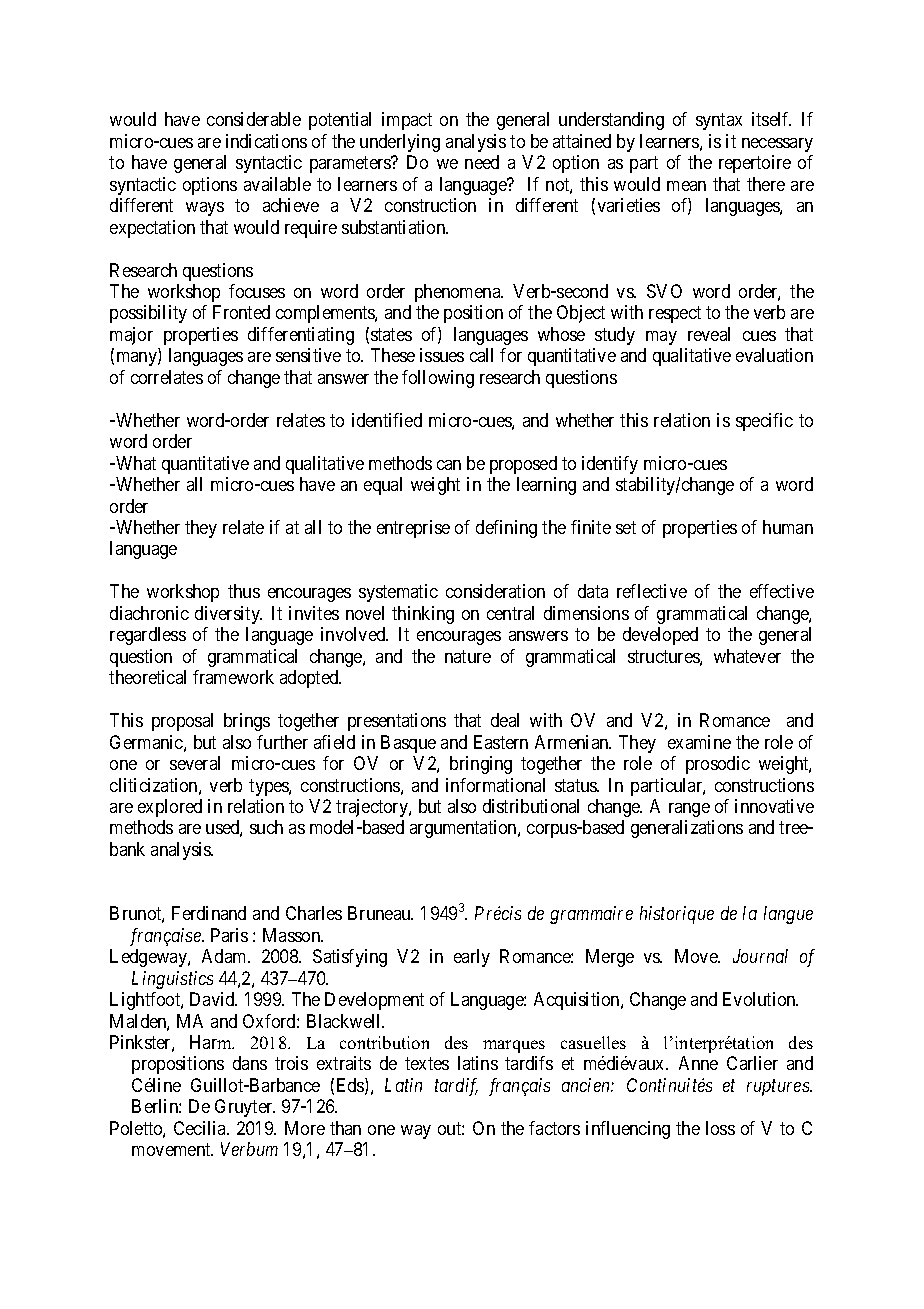  I want to click on thinking, so click(423, 615).
